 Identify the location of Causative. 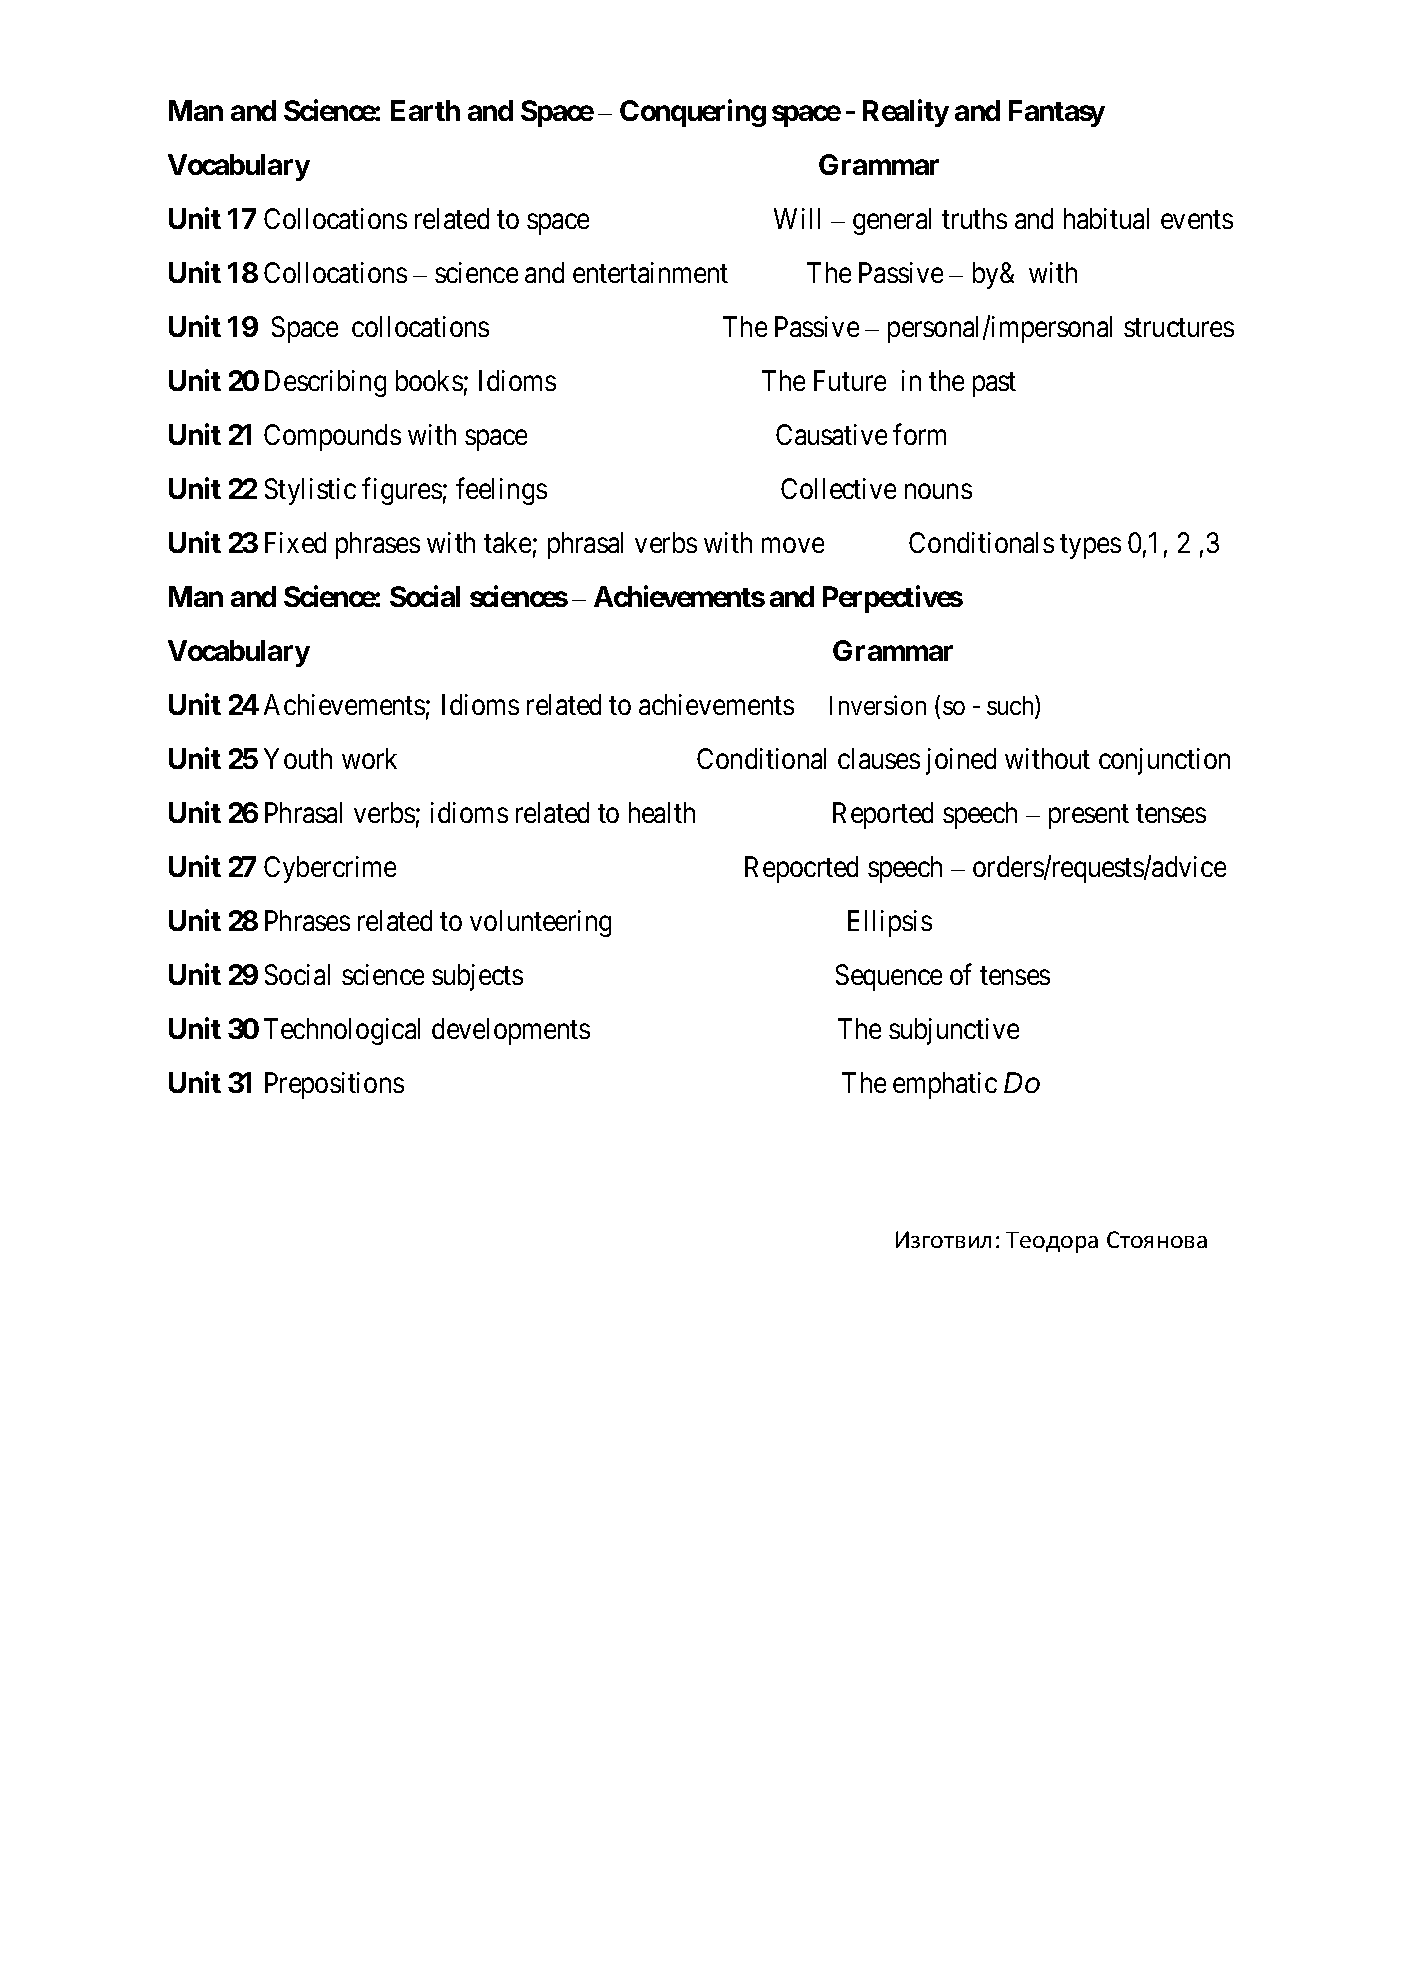
(831, 434).
